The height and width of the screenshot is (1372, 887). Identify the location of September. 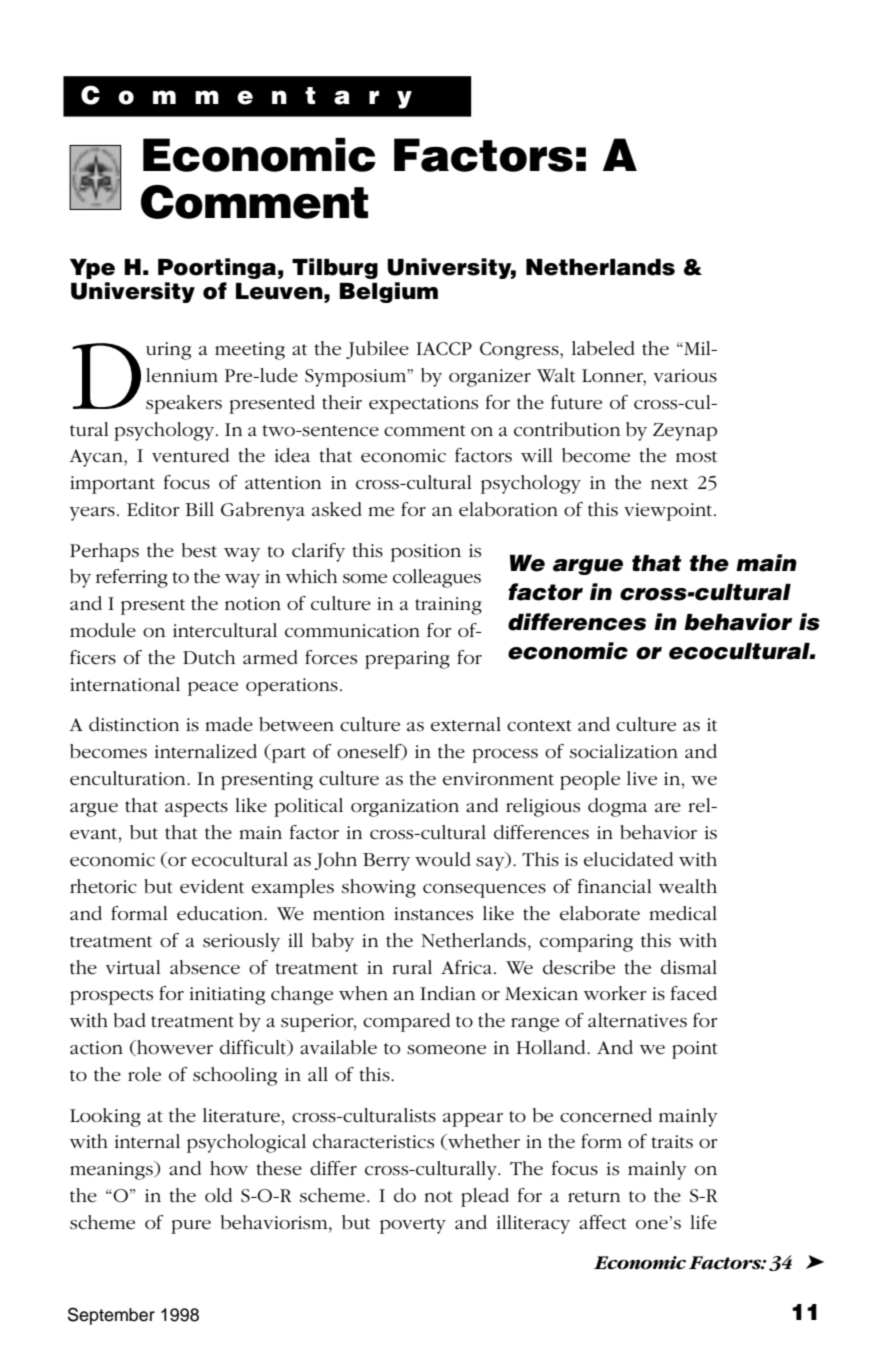
(111, 1316).
